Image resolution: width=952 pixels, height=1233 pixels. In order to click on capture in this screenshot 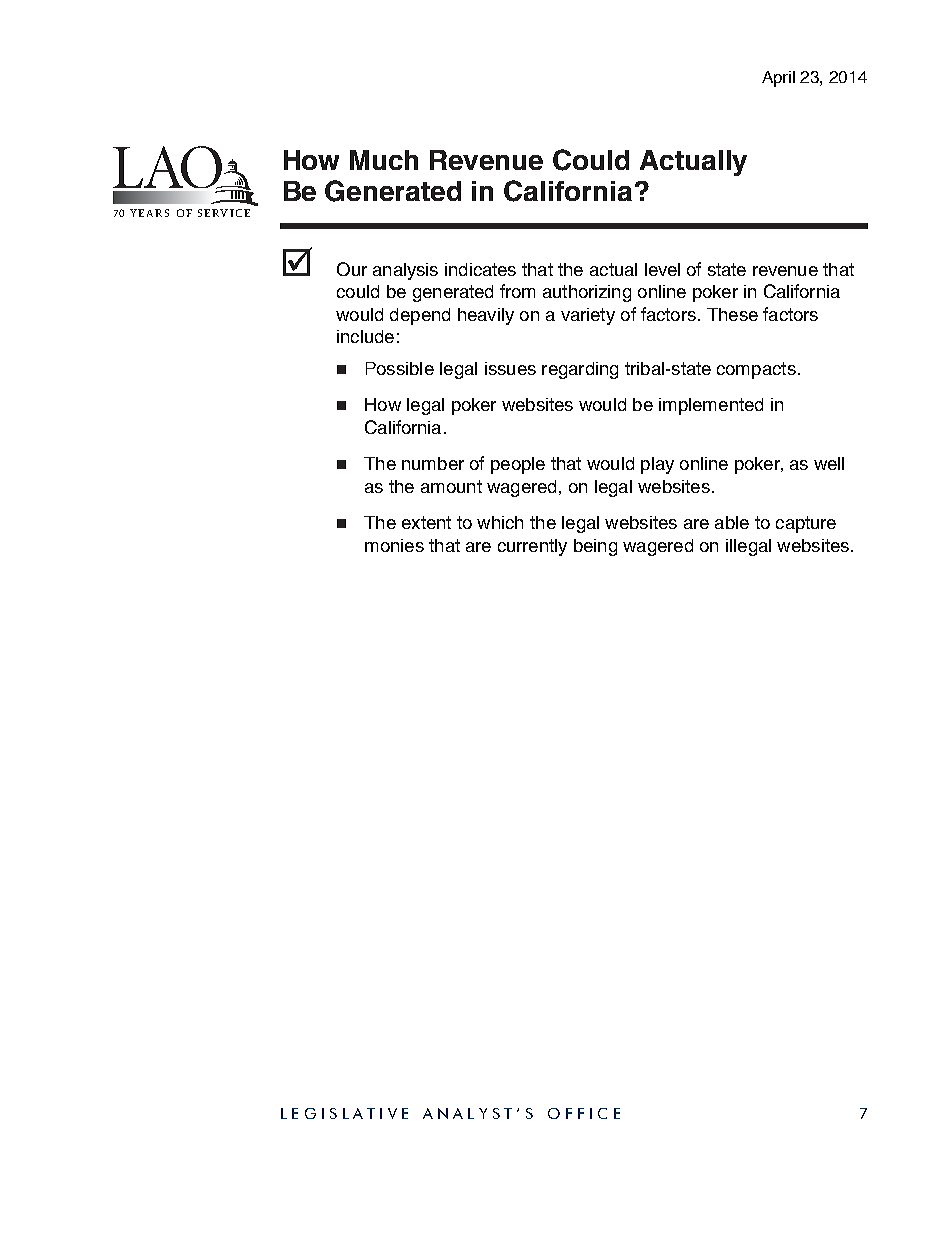, I will do `click(806, 524)`.
